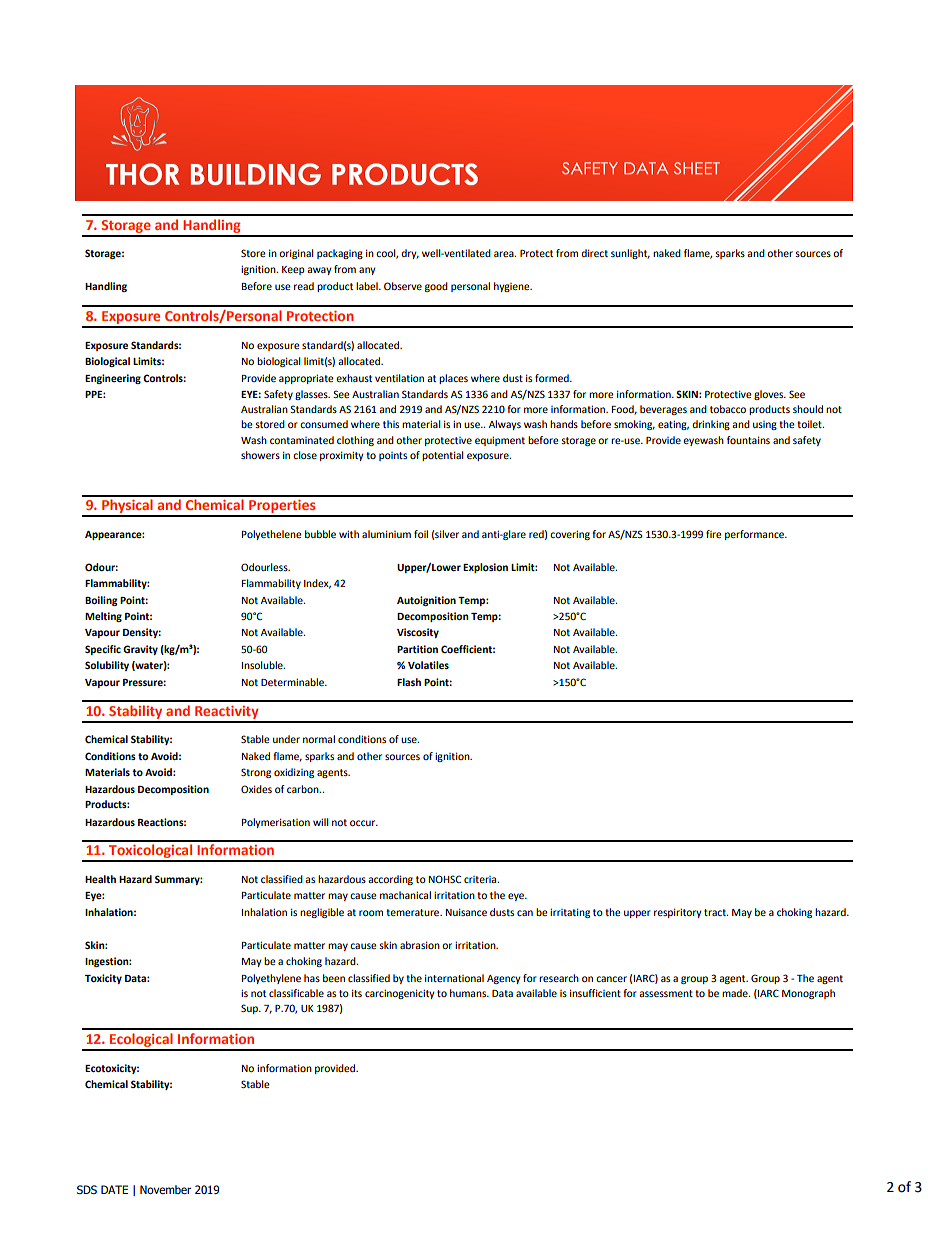 This screenshot has height=1233, width=952. What do you see at coordinates (436, 287) in the screenshot?
I see `good` at bounding box center [436, 287].
